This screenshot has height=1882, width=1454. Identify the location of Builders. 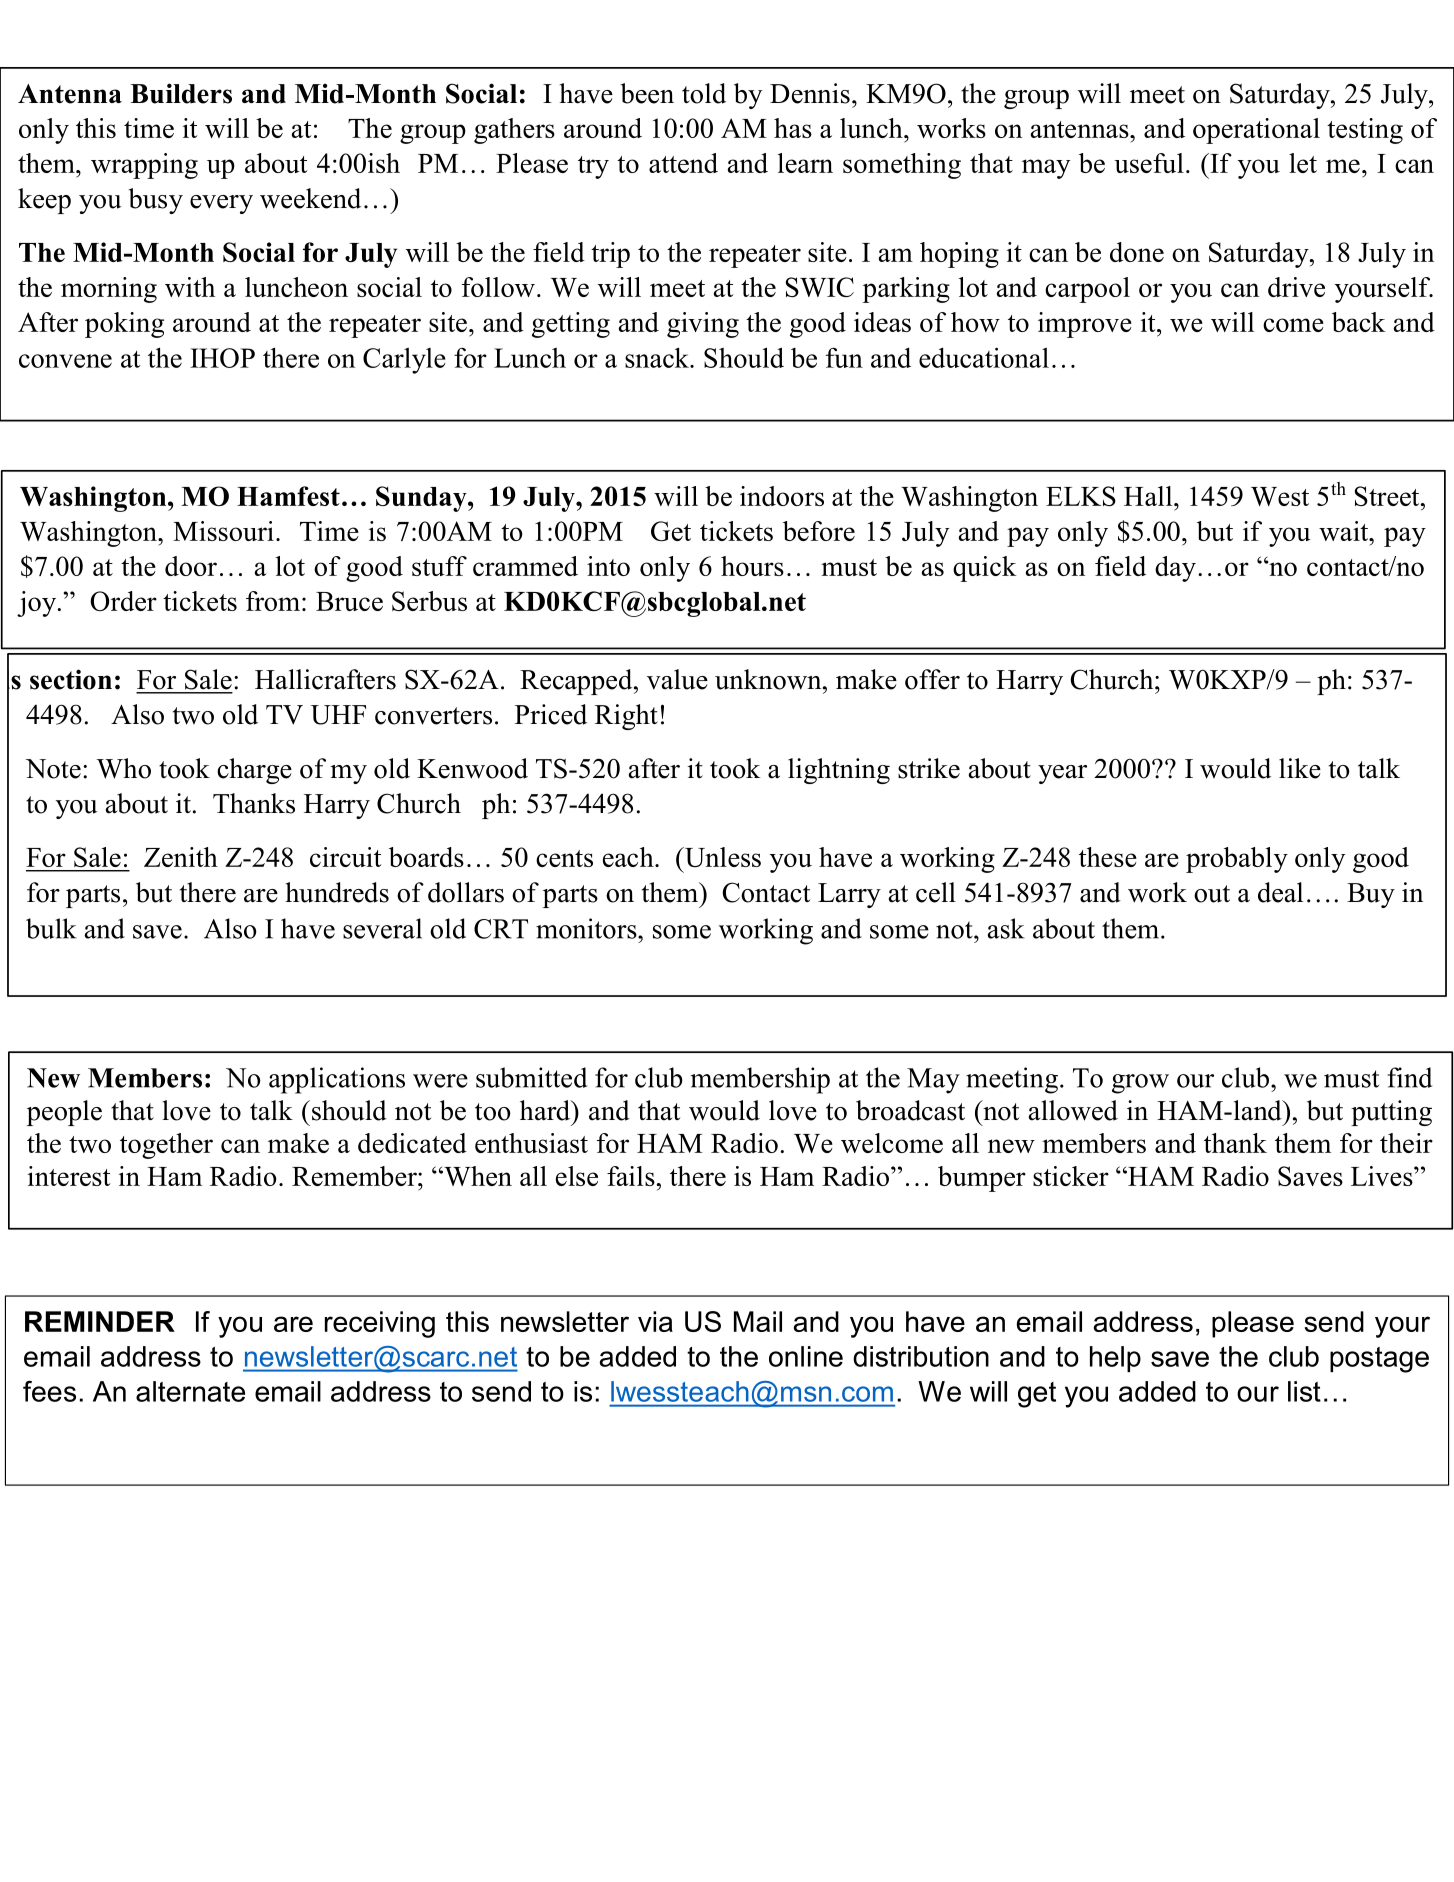
(181, 93).
